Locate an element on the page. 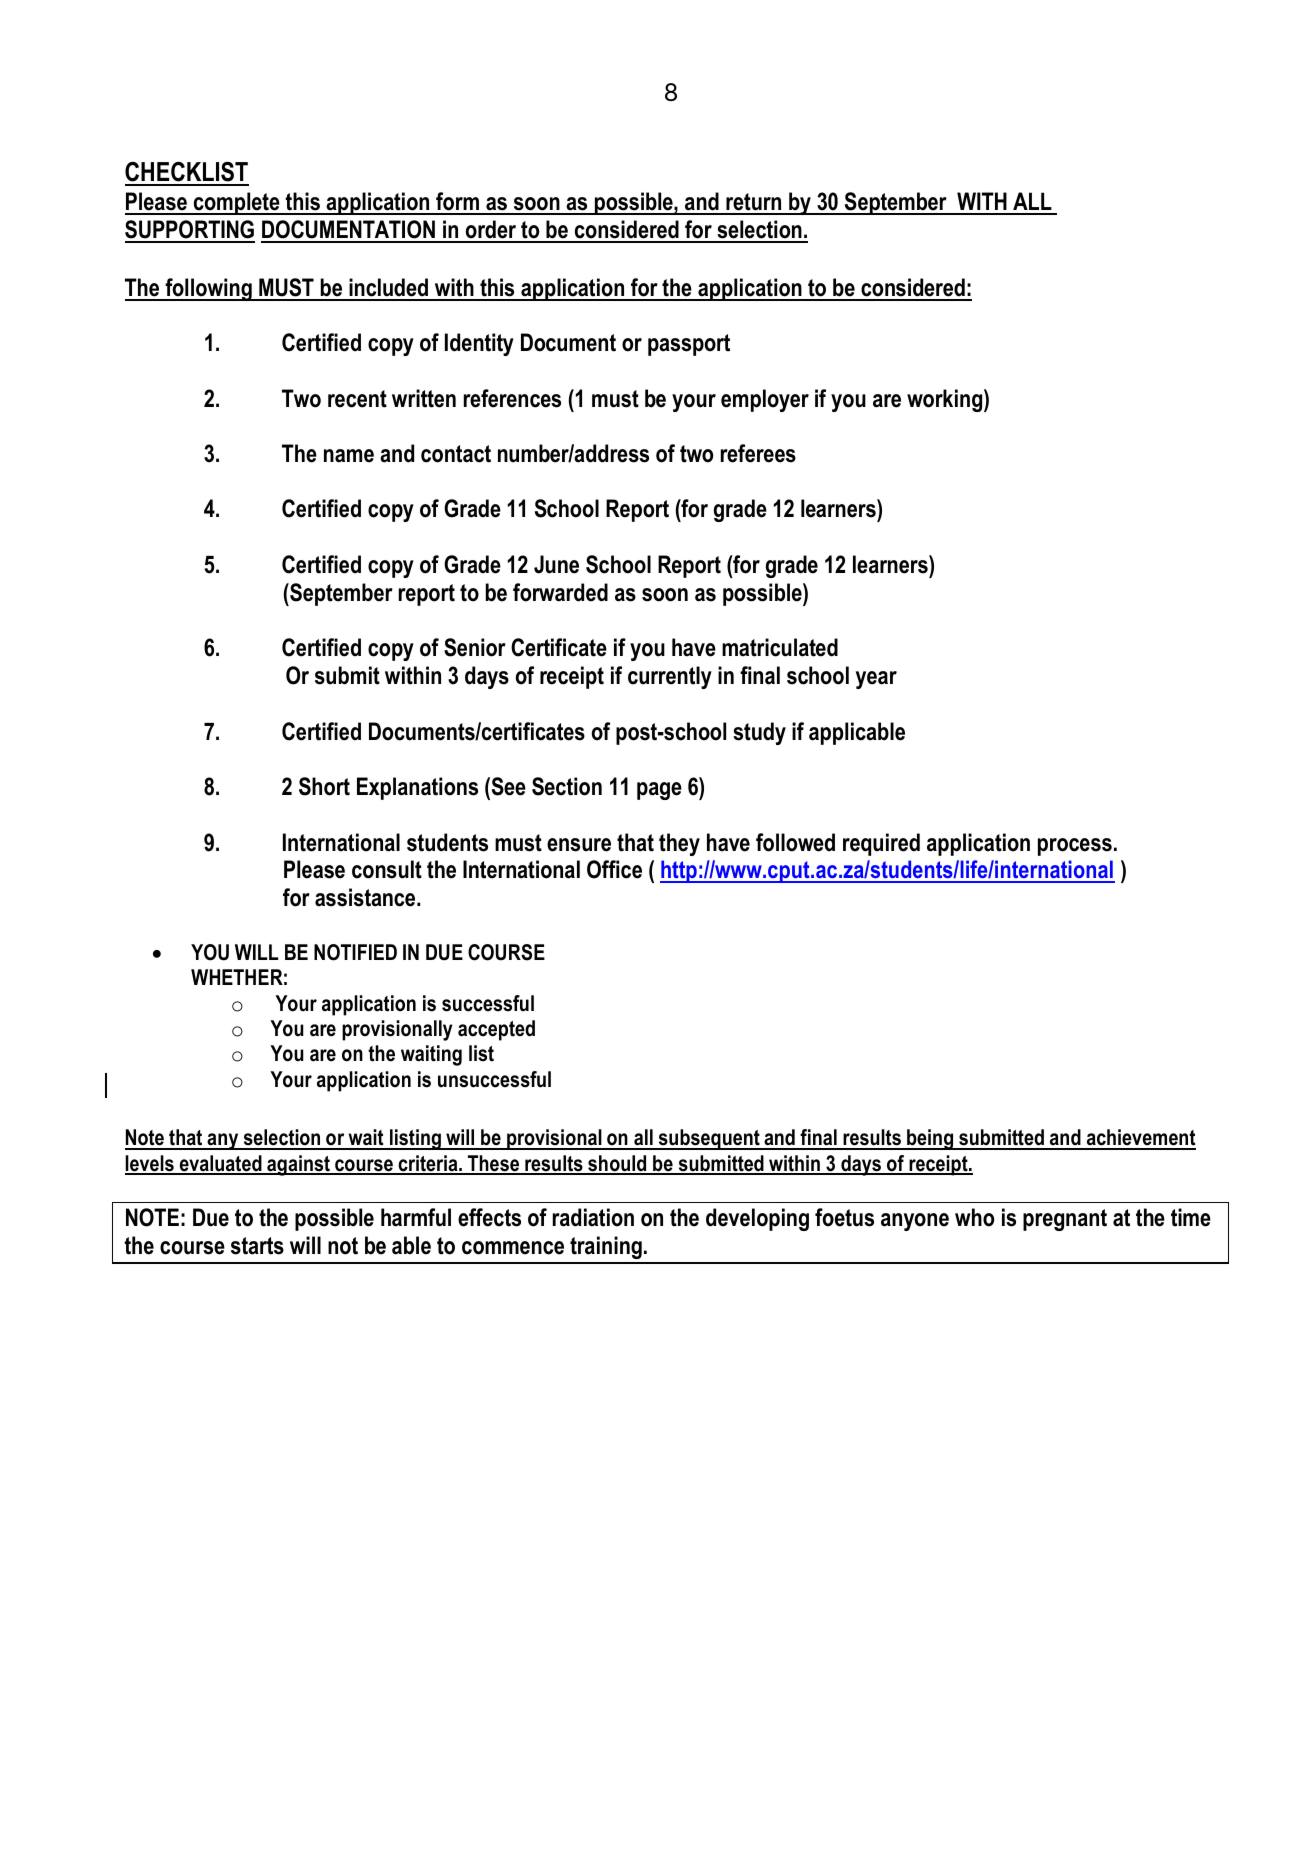 This image has height=1852, width=1311. starts is located at coordinates (257, 1246).
